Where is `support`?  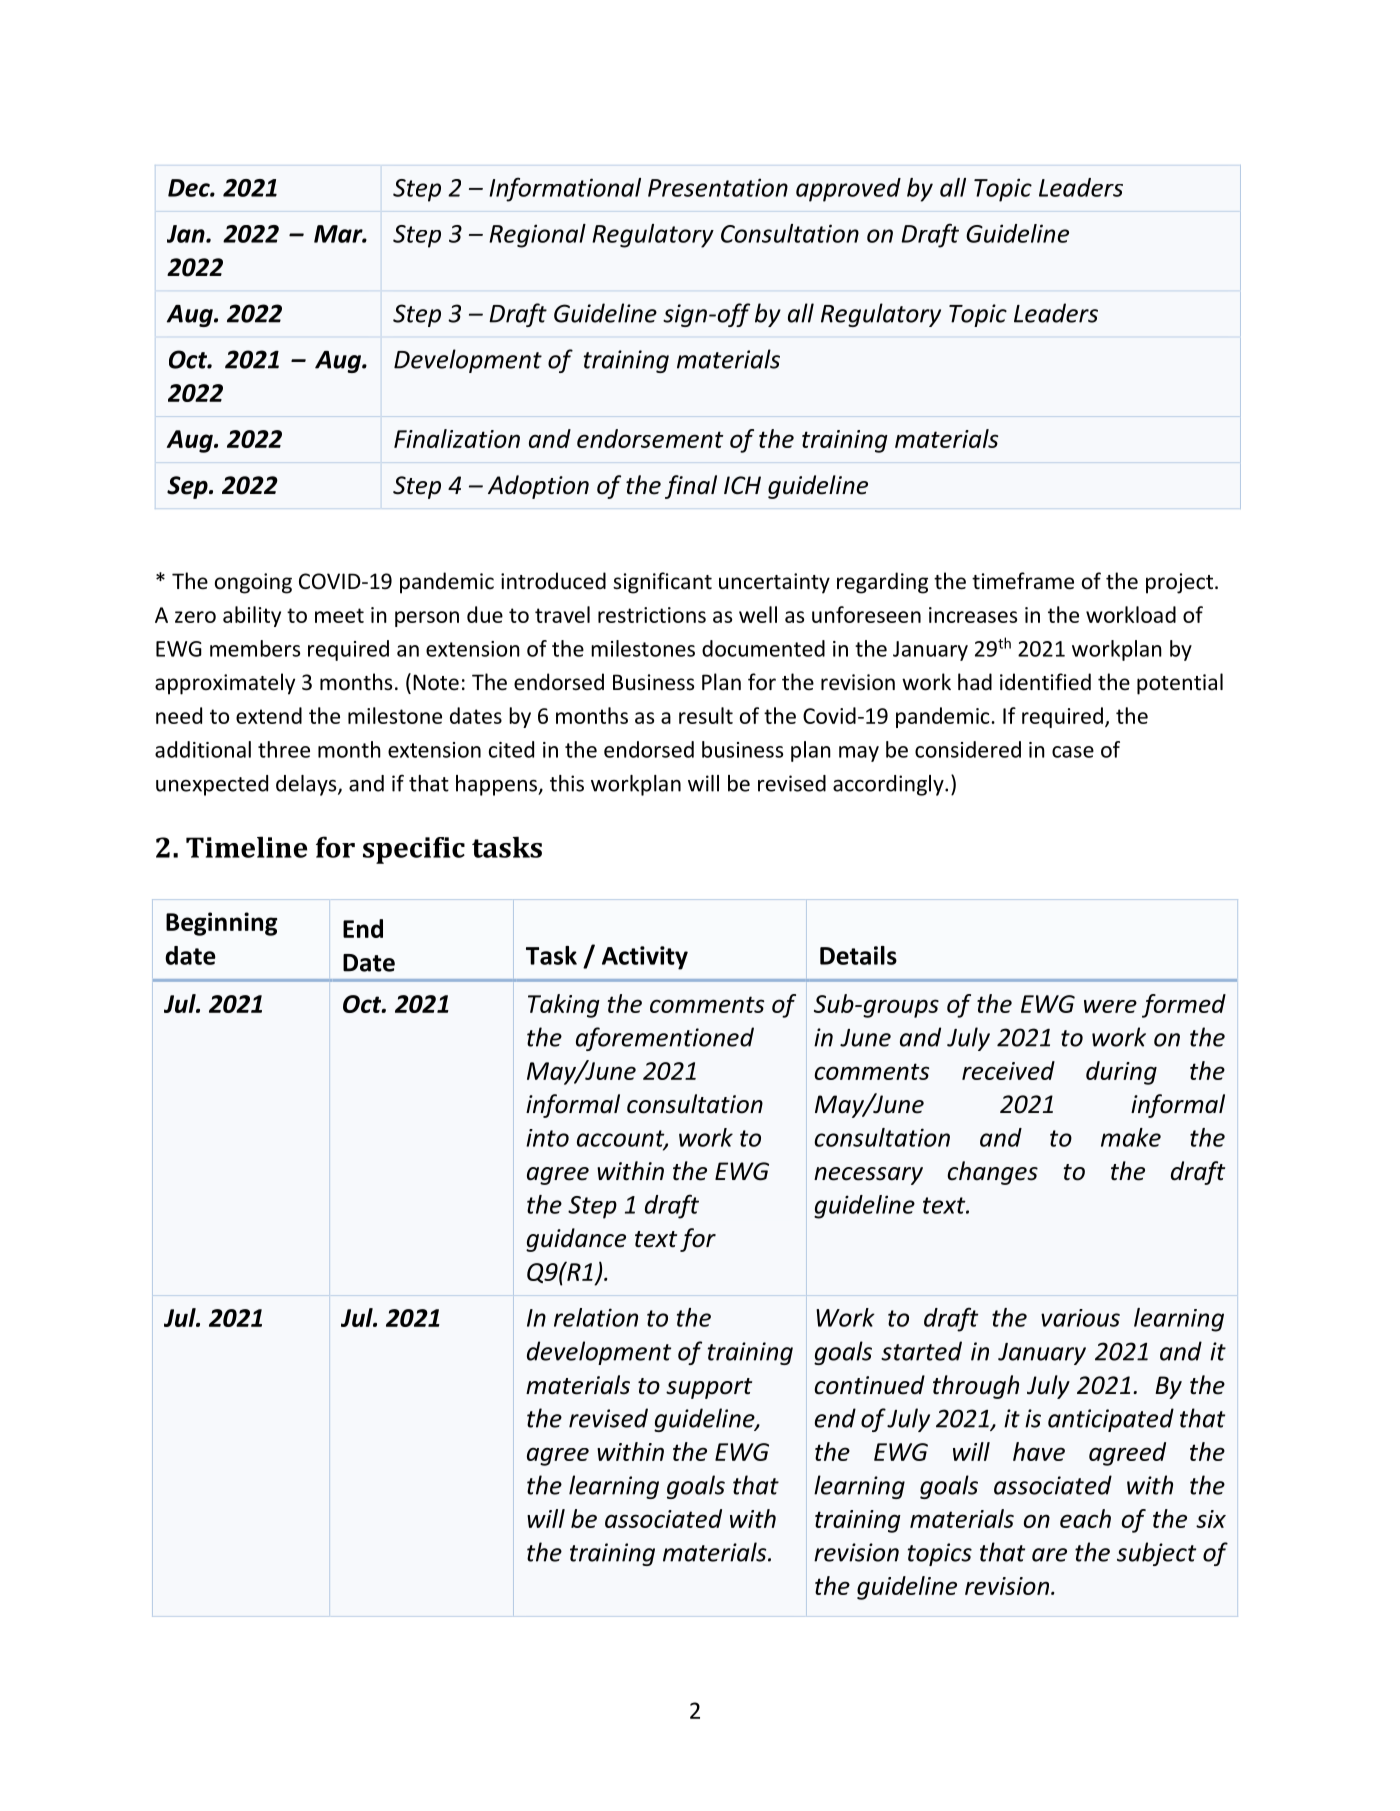
support is located at coordinates (709, 1388).
